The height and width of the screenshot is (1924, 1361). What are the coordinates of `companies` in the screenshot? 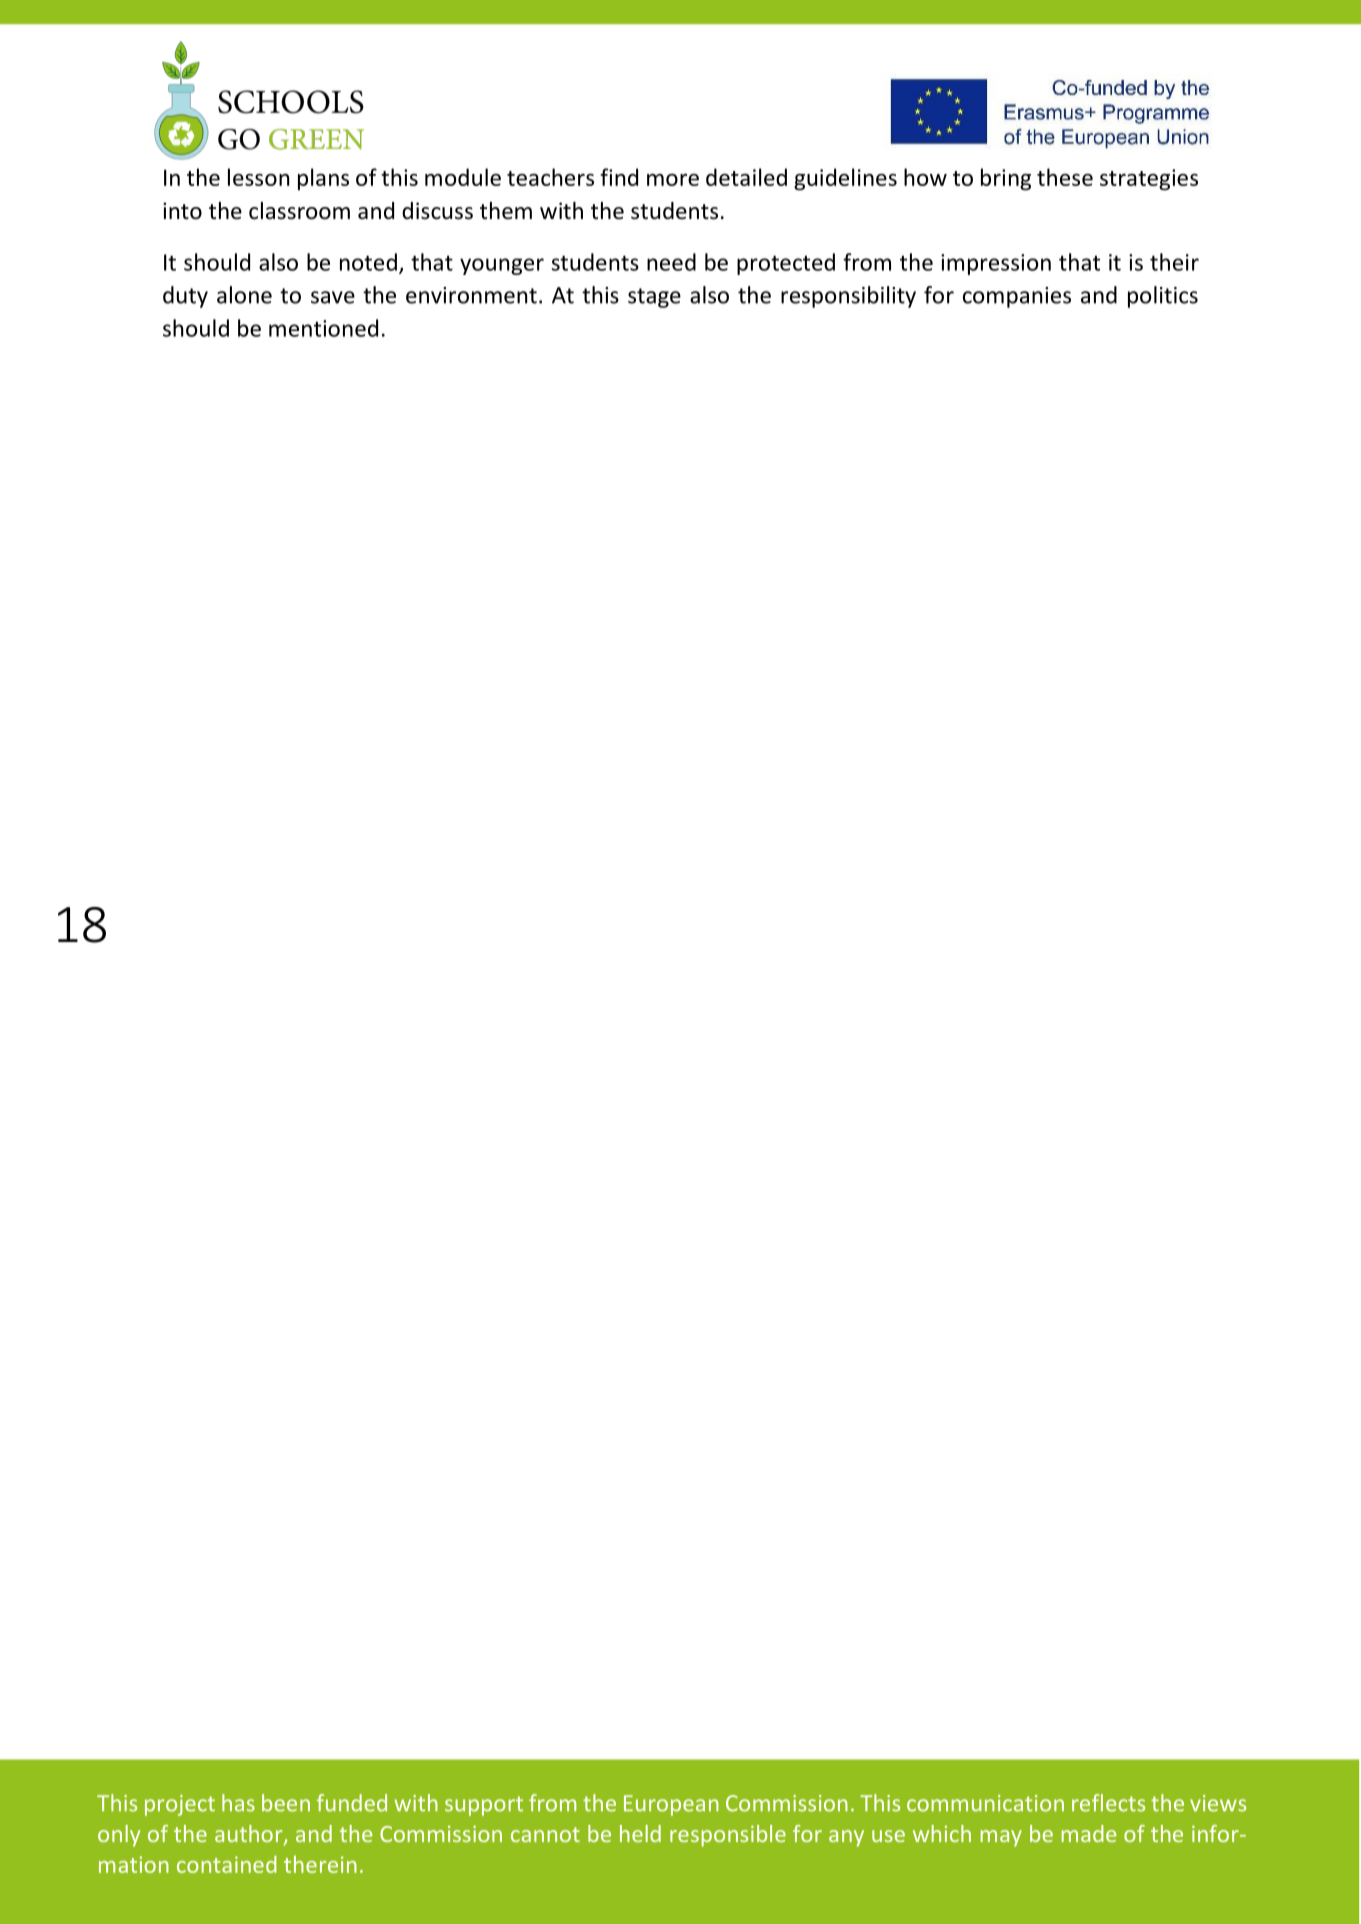 It's located at (1017, 297).
